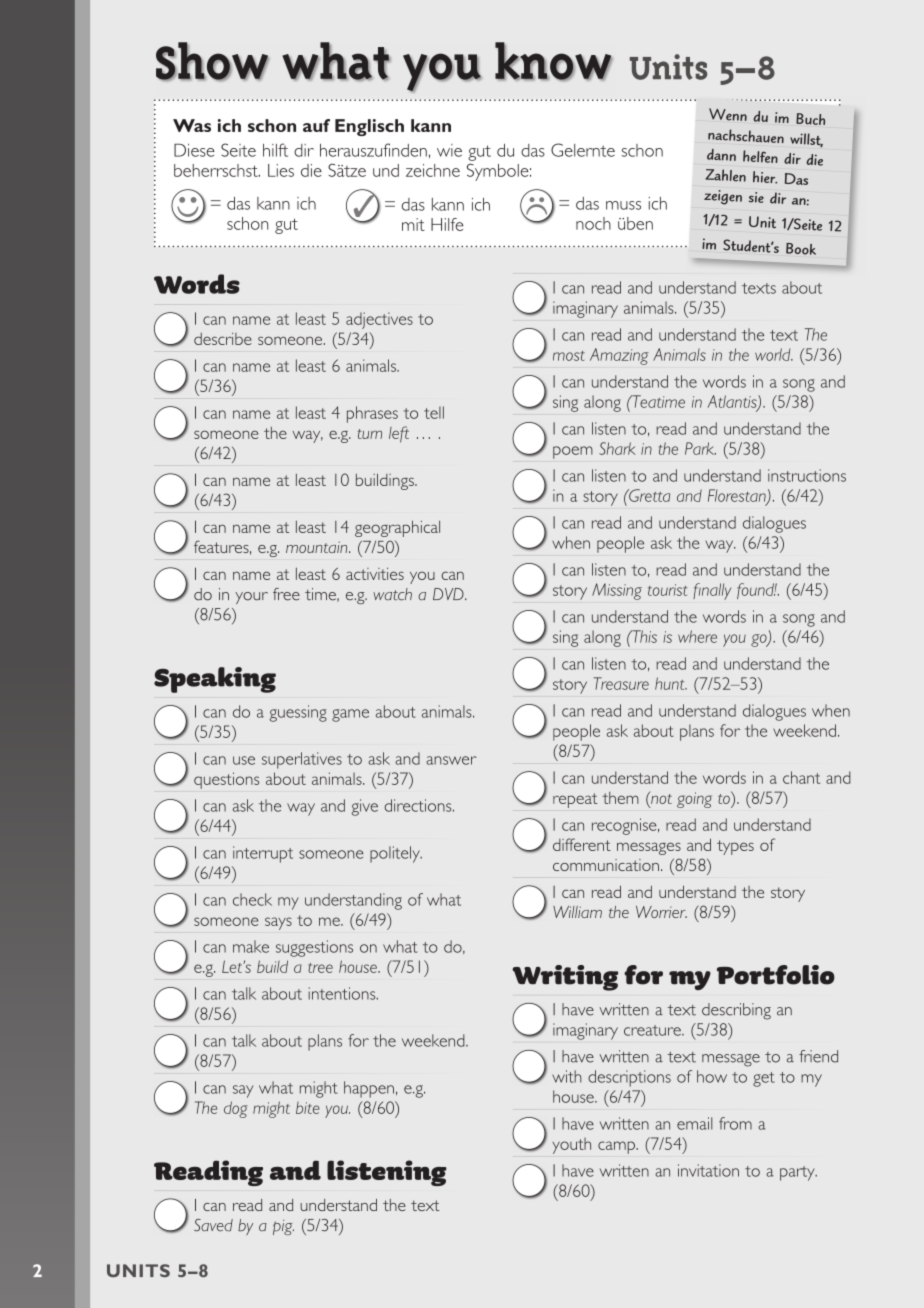 The width and height of the screenshot is (924, 1308). What do you see at coordinates (572, 1146) in the screenshot?
I see `youth` at bounding box center [572, 1146].
